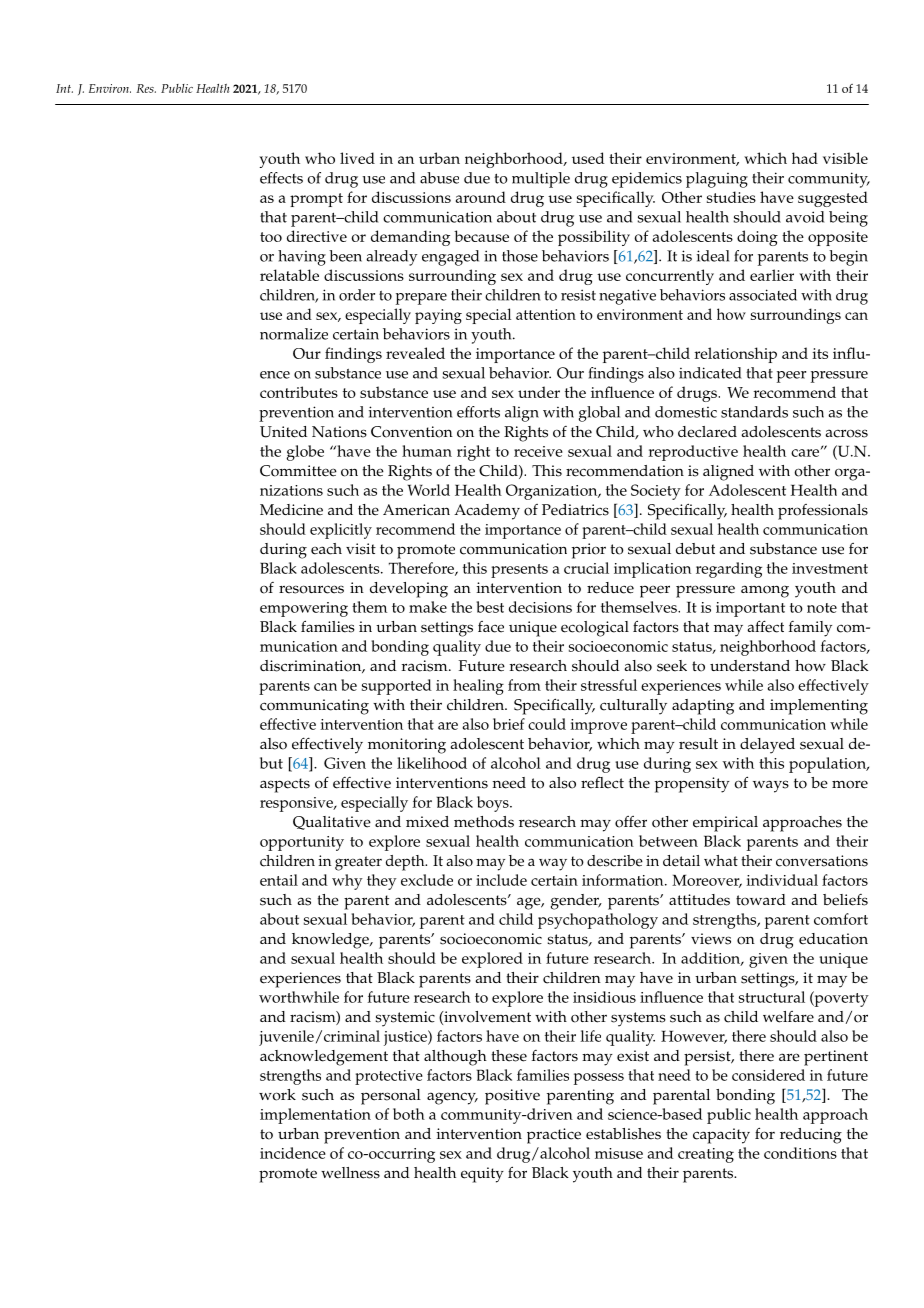 The height and width of the screenshot is (1308, 924). What do you see at coordinates (541, 180) in the screenshot?
I see `multiple` at bounding box center [541, 180].
